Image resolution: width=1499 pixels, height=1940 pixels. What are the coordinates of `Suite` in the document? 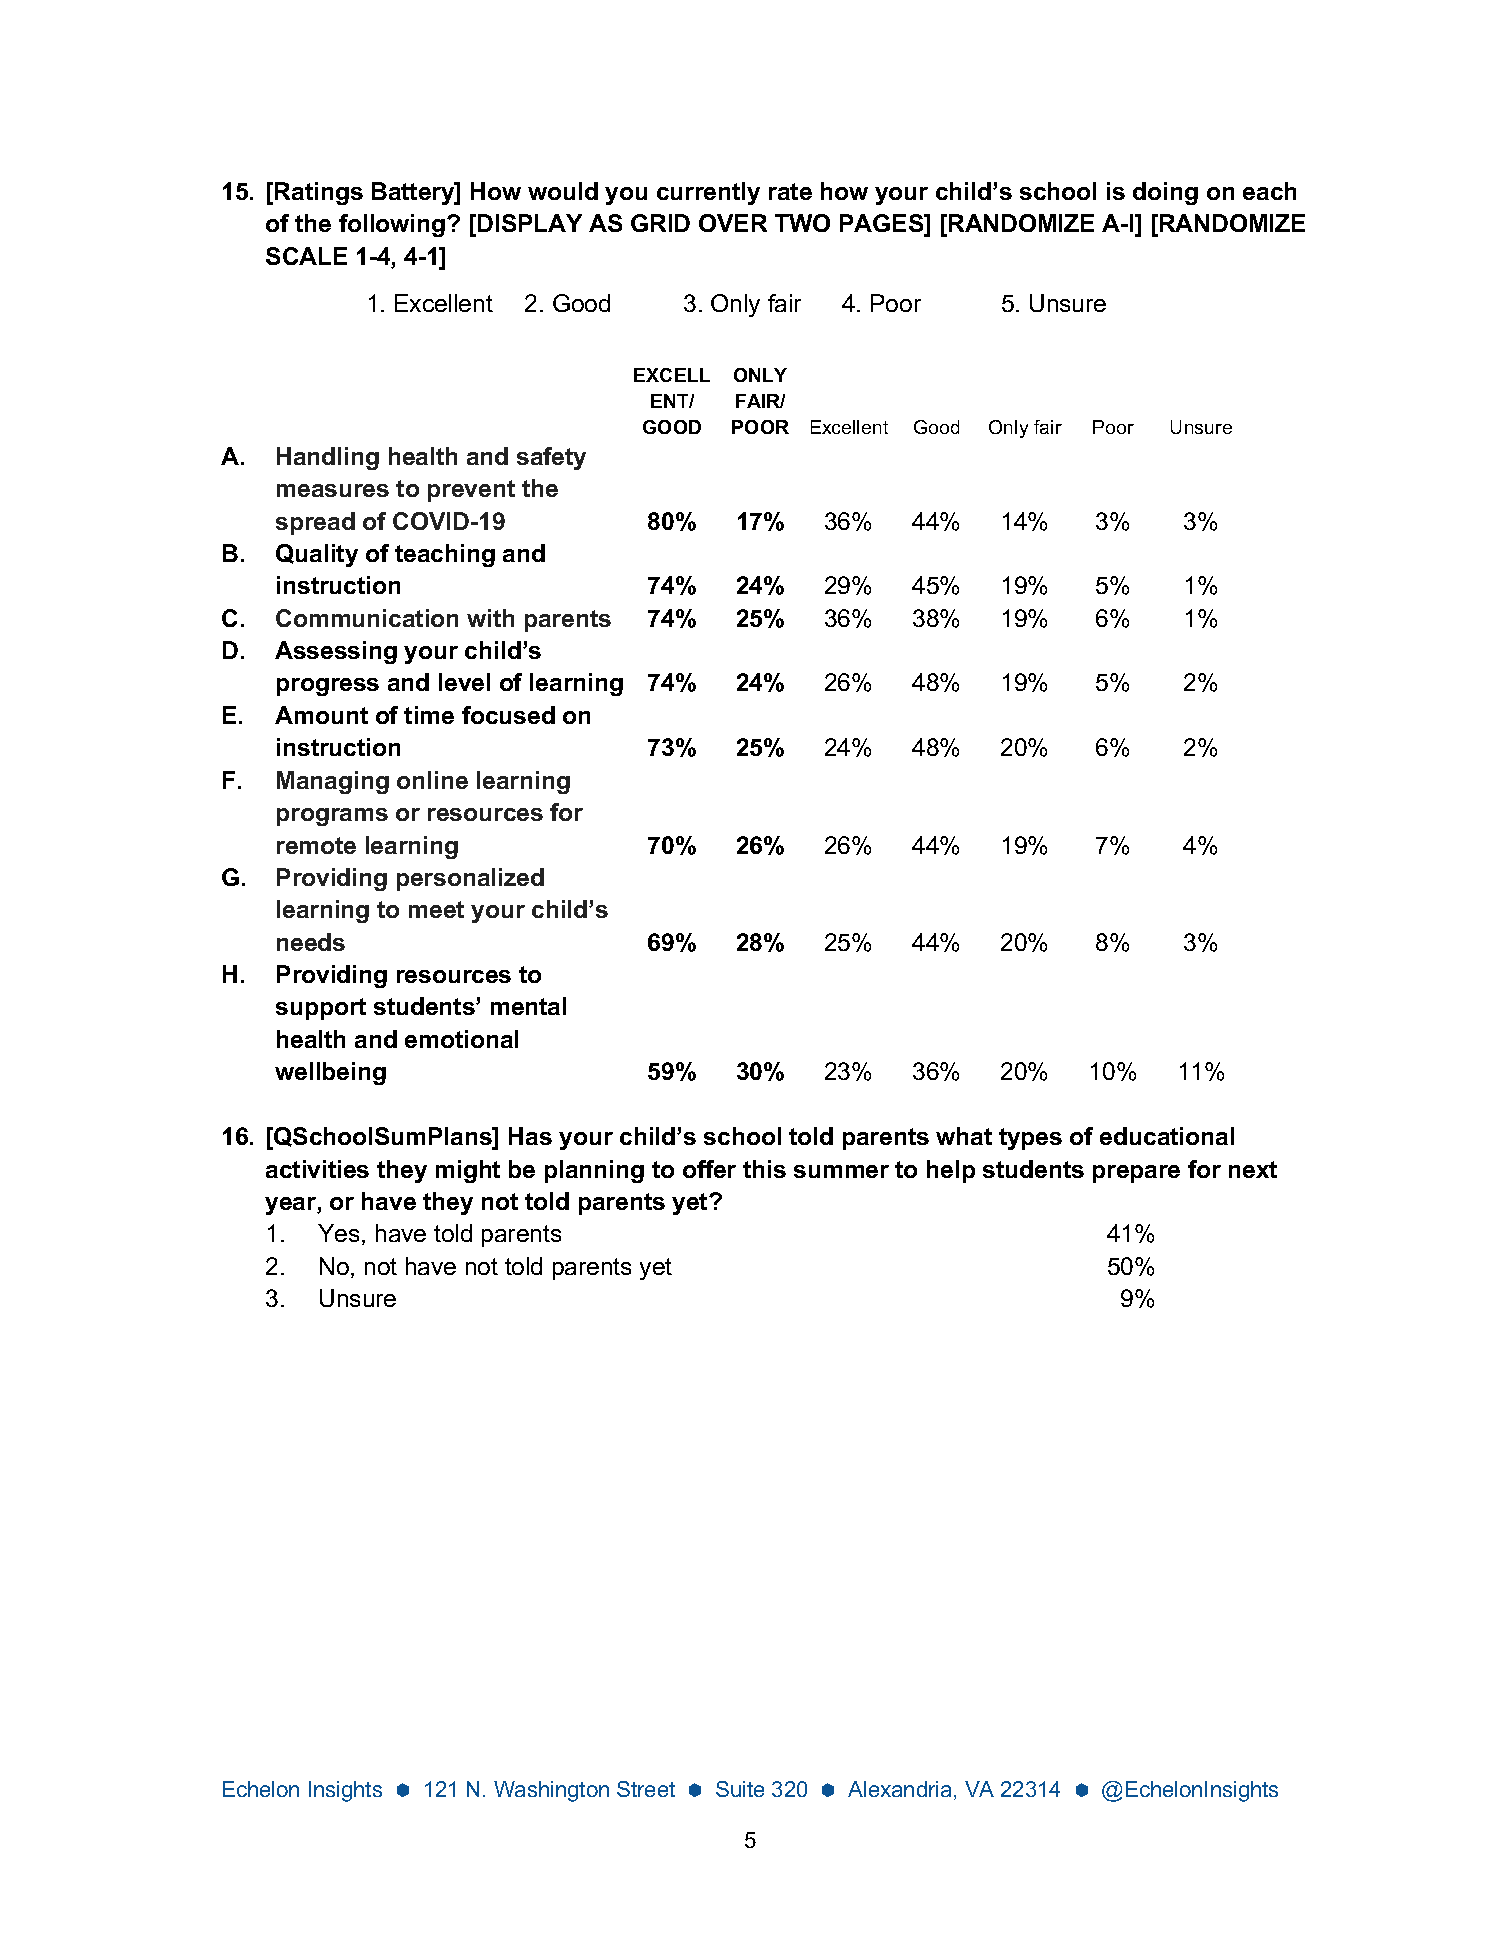 It's located at (740, 1789).
